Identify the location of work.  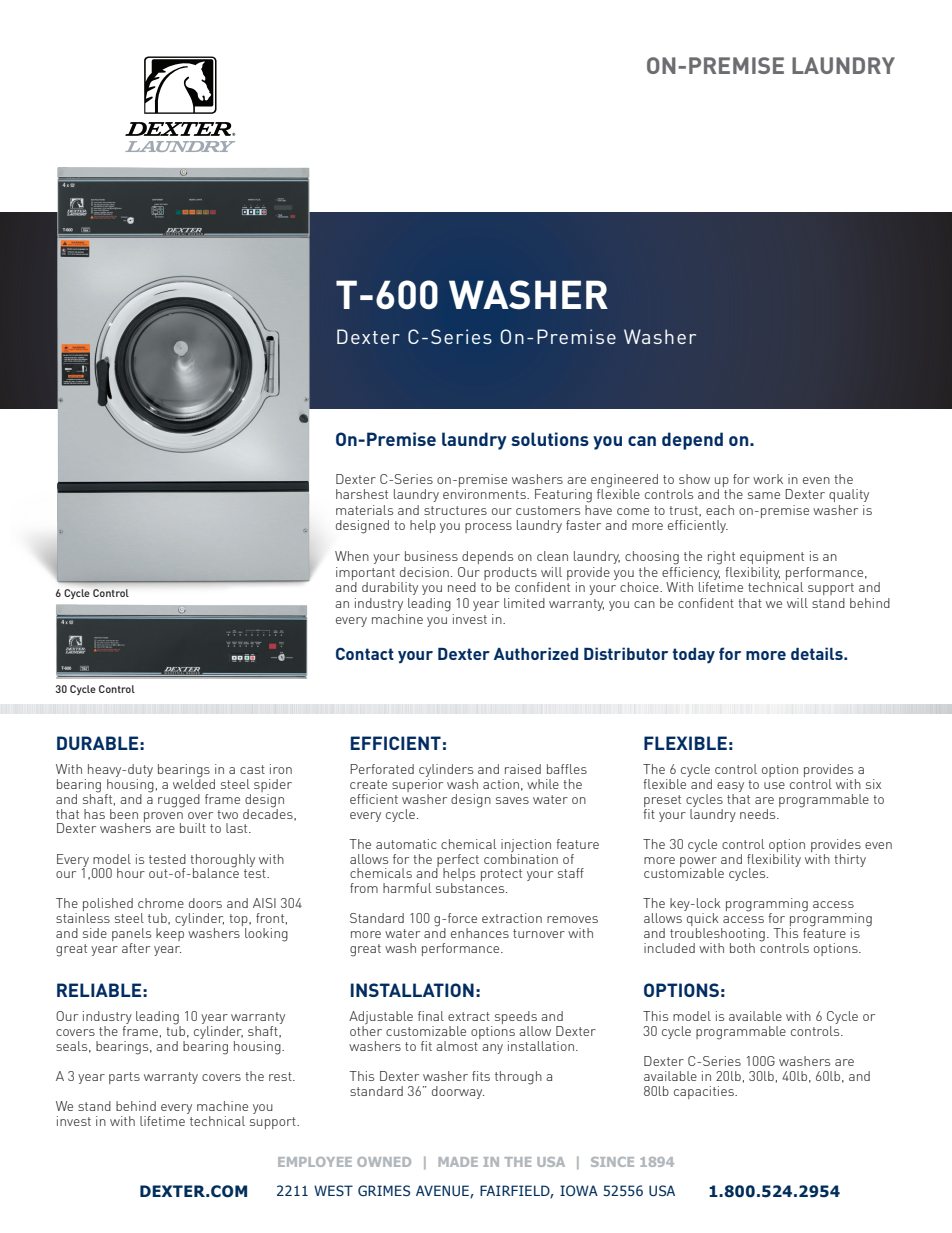
(768, 479).
